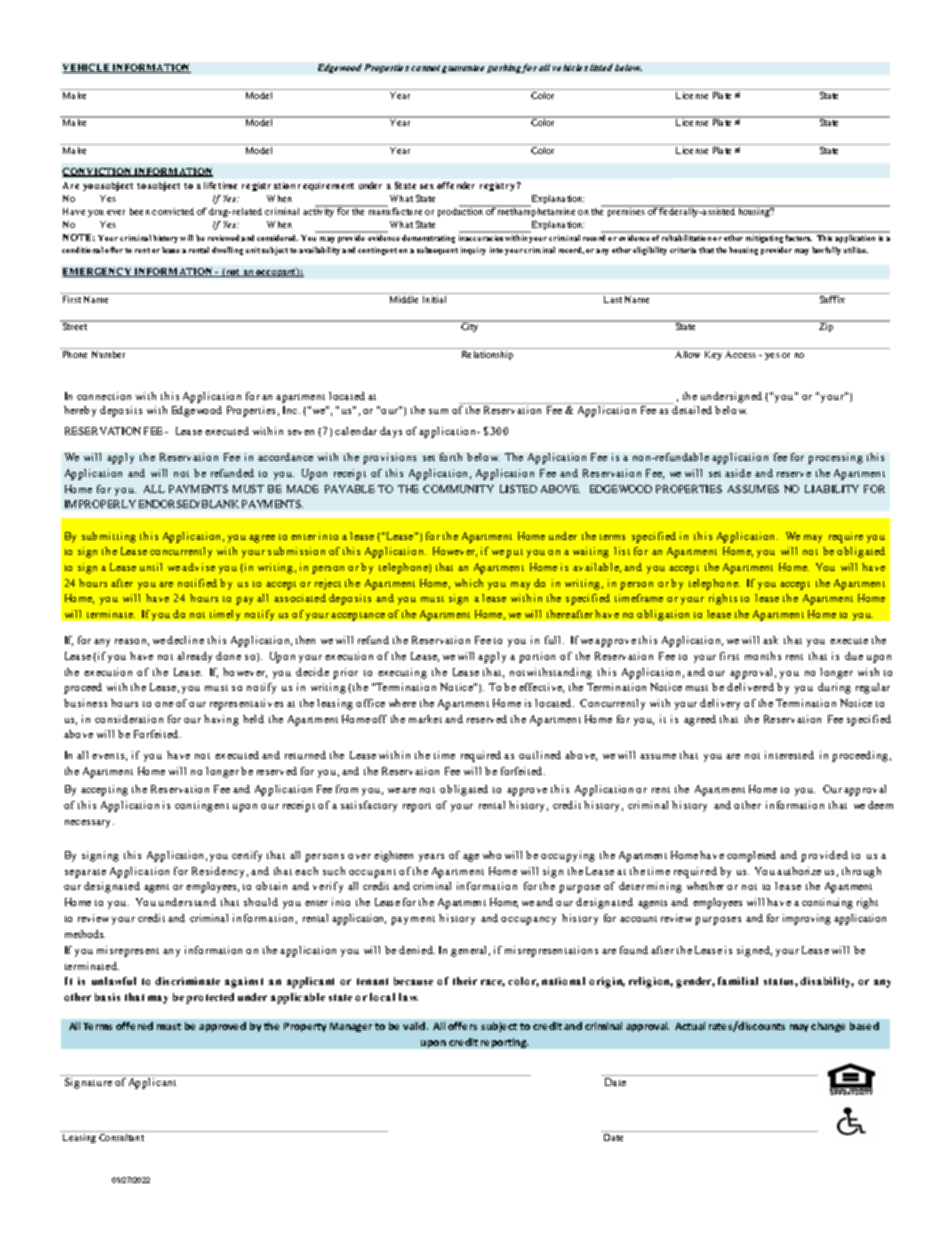  Describe the element at coordinates (463, 69) in the screenshot. I see `guarantee` at that location.
